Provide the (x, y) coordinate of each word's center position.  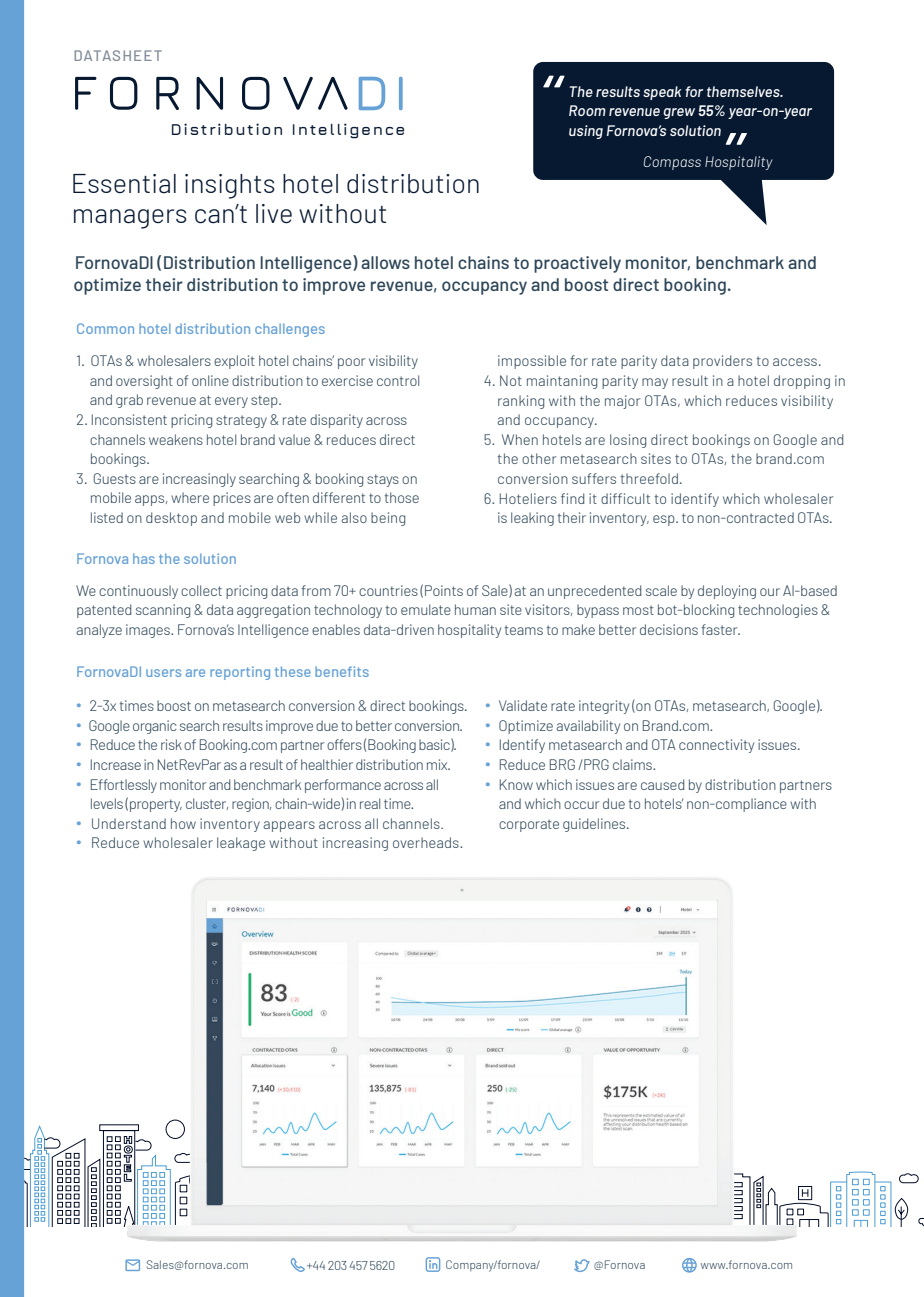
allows (385, 262)
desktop (171, 519)
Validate (523, 705)
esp (665, 520)
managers (130, 219)
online (210, 380)
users (163, 673)
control (398, 380)
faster (720, 629)
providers (722, 362)
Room (587, 110)
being (388, 519)
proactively (577, 264)
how (183, 823)
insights (230, 186)
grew (679, 113)
